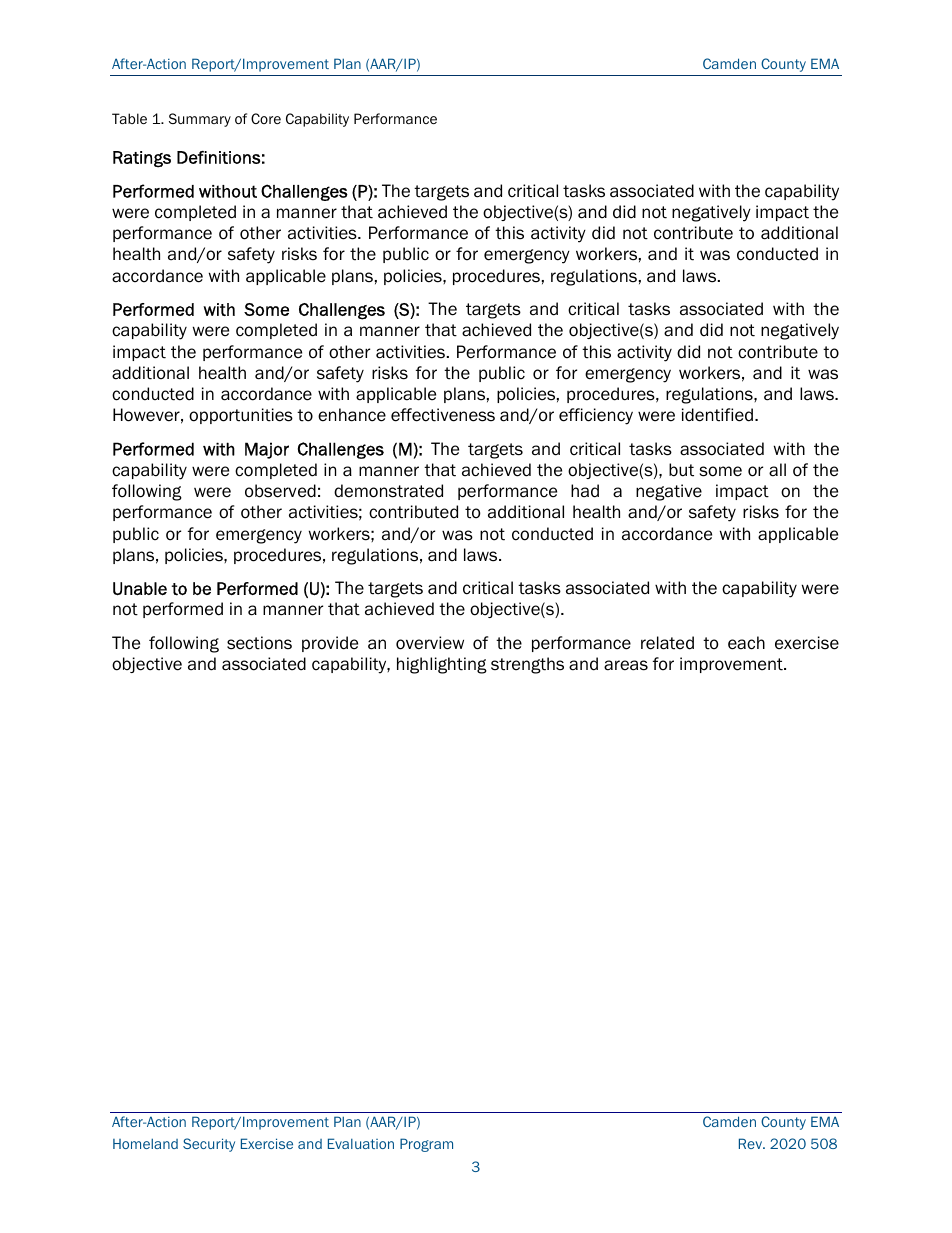 Image resolution: width=952 pixels, height=1233 pixels. Describe the element at coordinates (200, 120) in the screenshot. I see `Summary` at that location.
